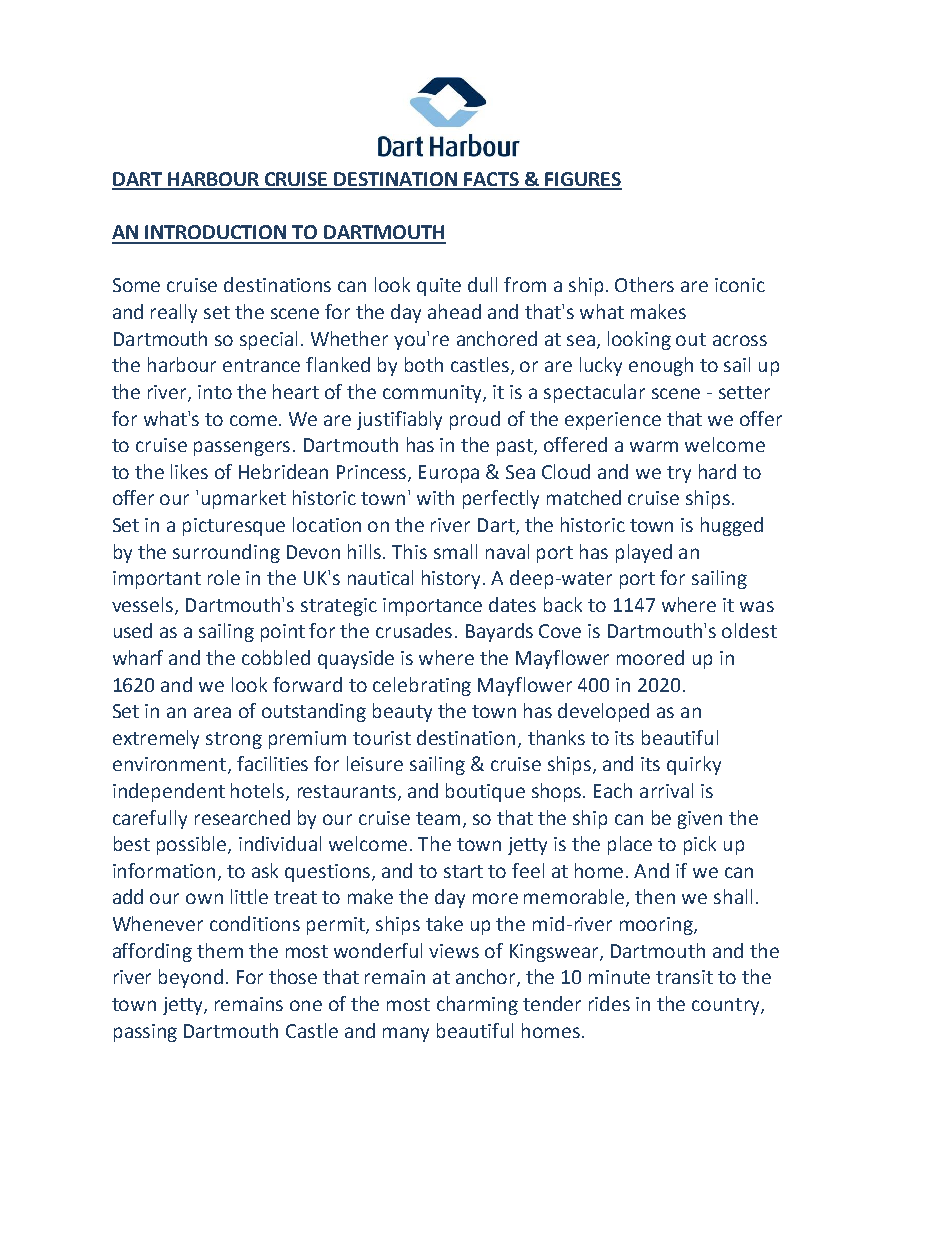 The height and width of the screenshot is (1233, 952). Describe the element at coordinates (650, 657) in the screenshot. I see `moored` at that location.
